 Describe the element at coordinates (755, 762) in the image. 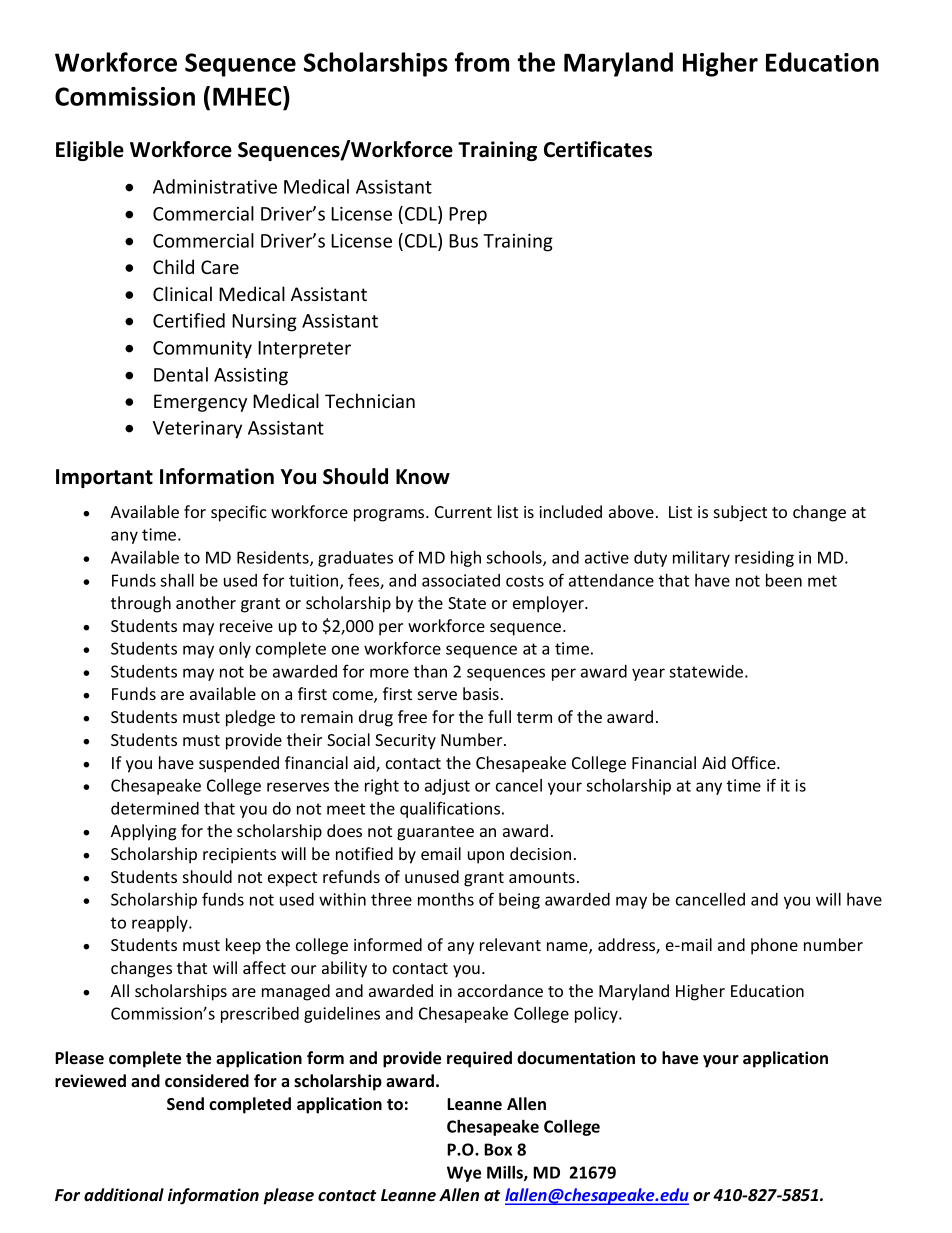

I see `Office` at that location.
